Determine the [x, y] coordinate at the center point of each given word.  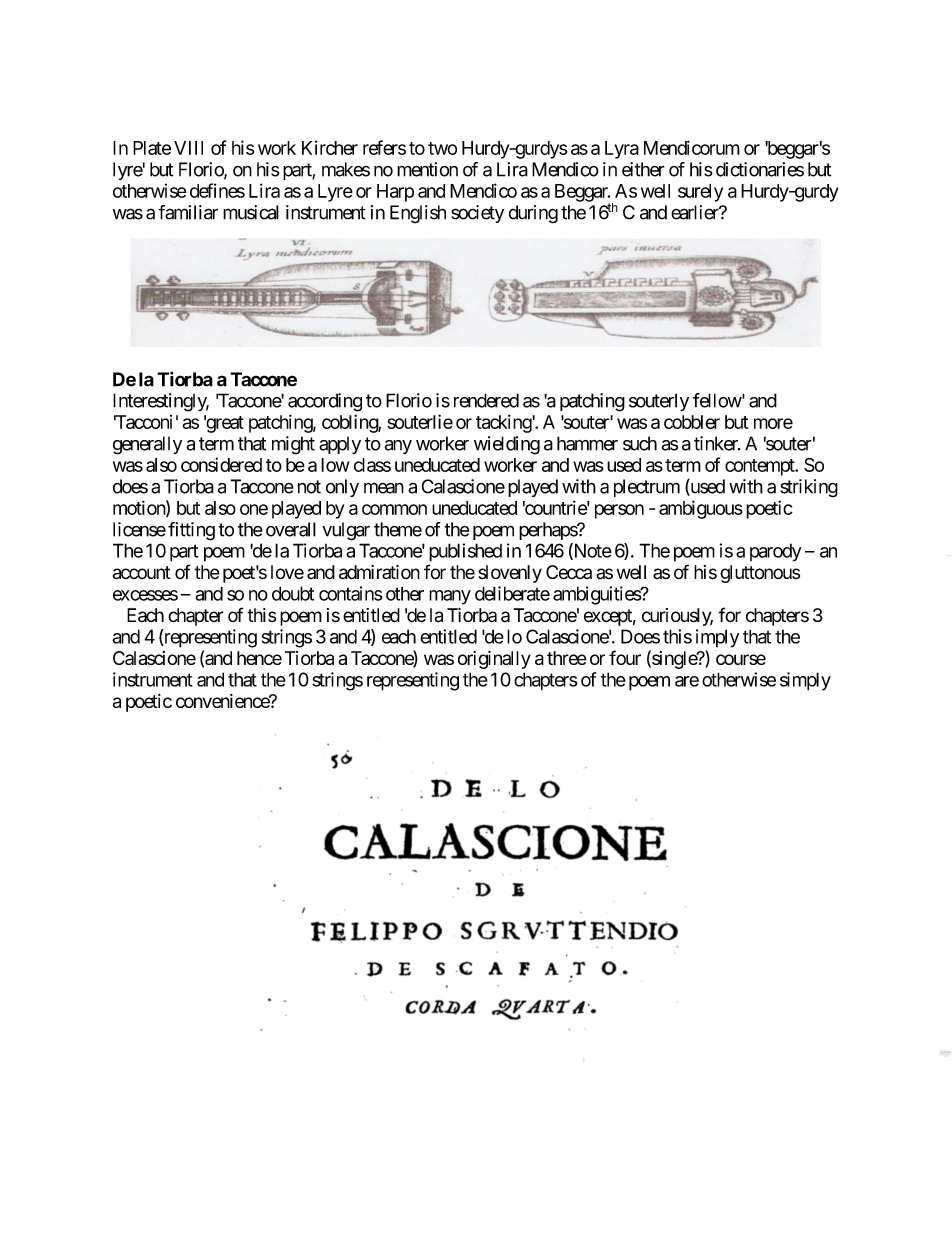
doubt [293, 593]
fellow [717, 400]
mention [427, 169]
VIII [188, 148]
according [325, 402]
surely [700, 193]
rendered [486, 400]
